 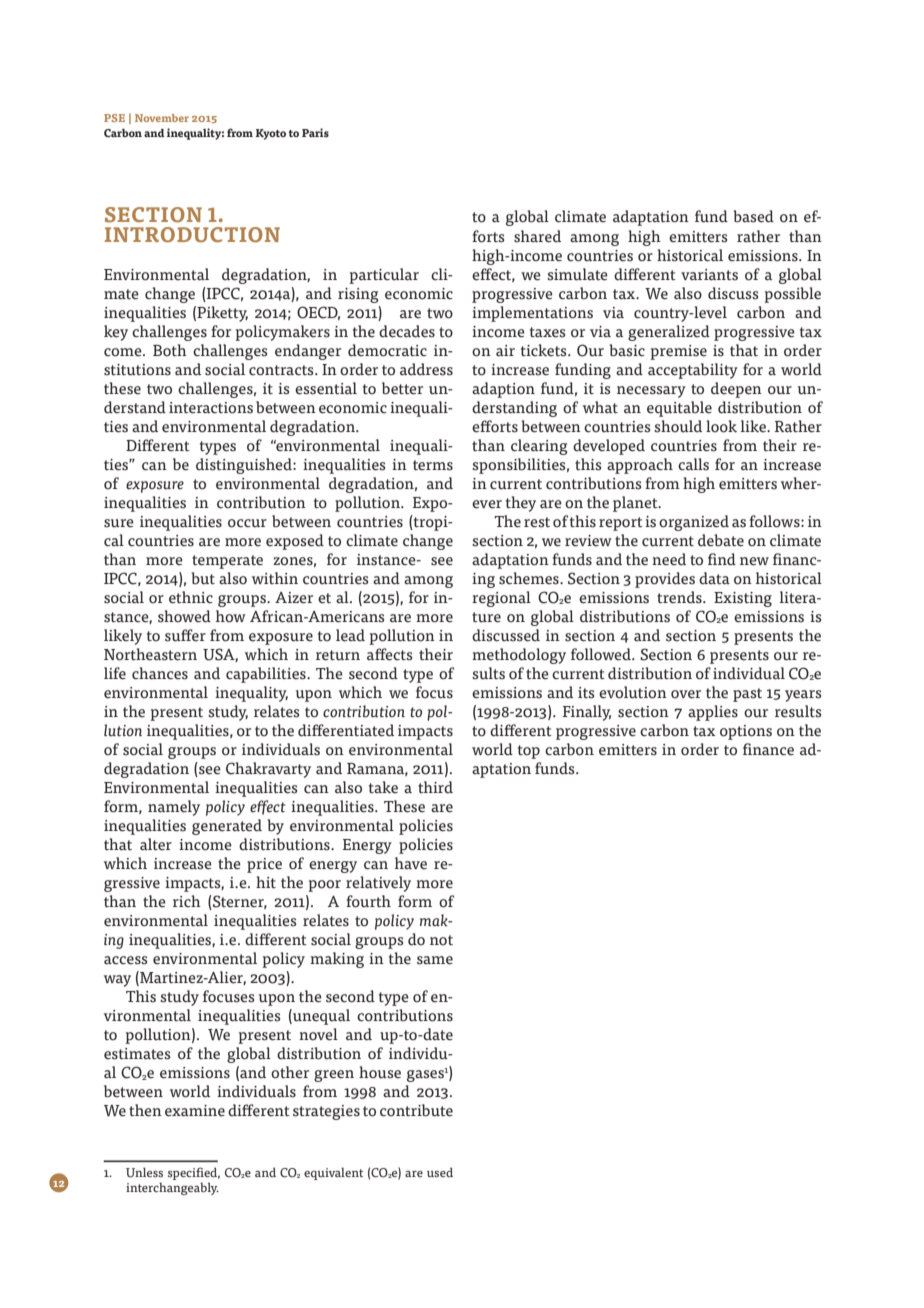 What do you see at coordinates (693, 464) in the screenshot?
I see `calls` at bounding box center [693, 464].
